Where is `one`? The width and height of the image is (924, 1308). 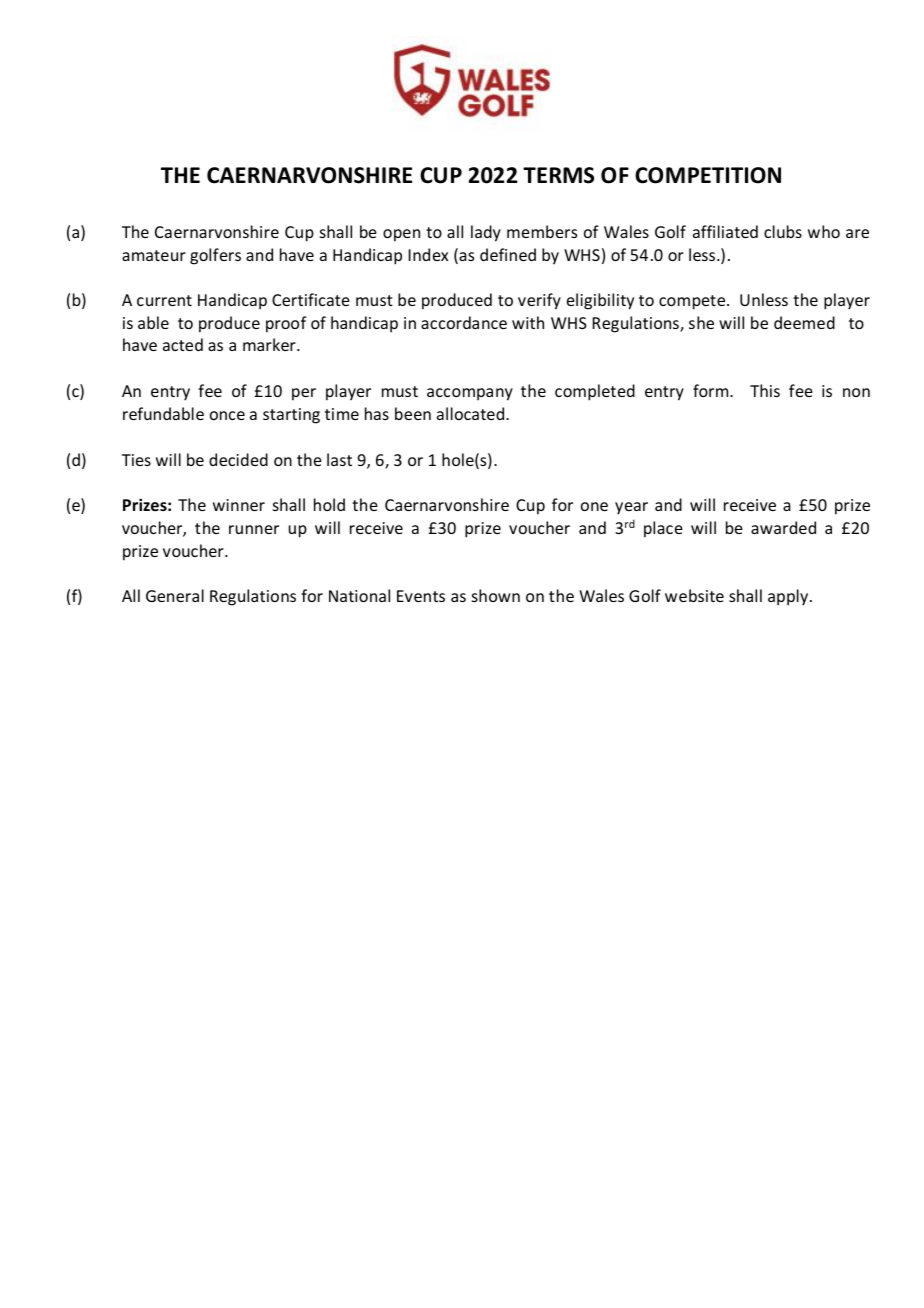 one is located at coordinates (594, 506).
